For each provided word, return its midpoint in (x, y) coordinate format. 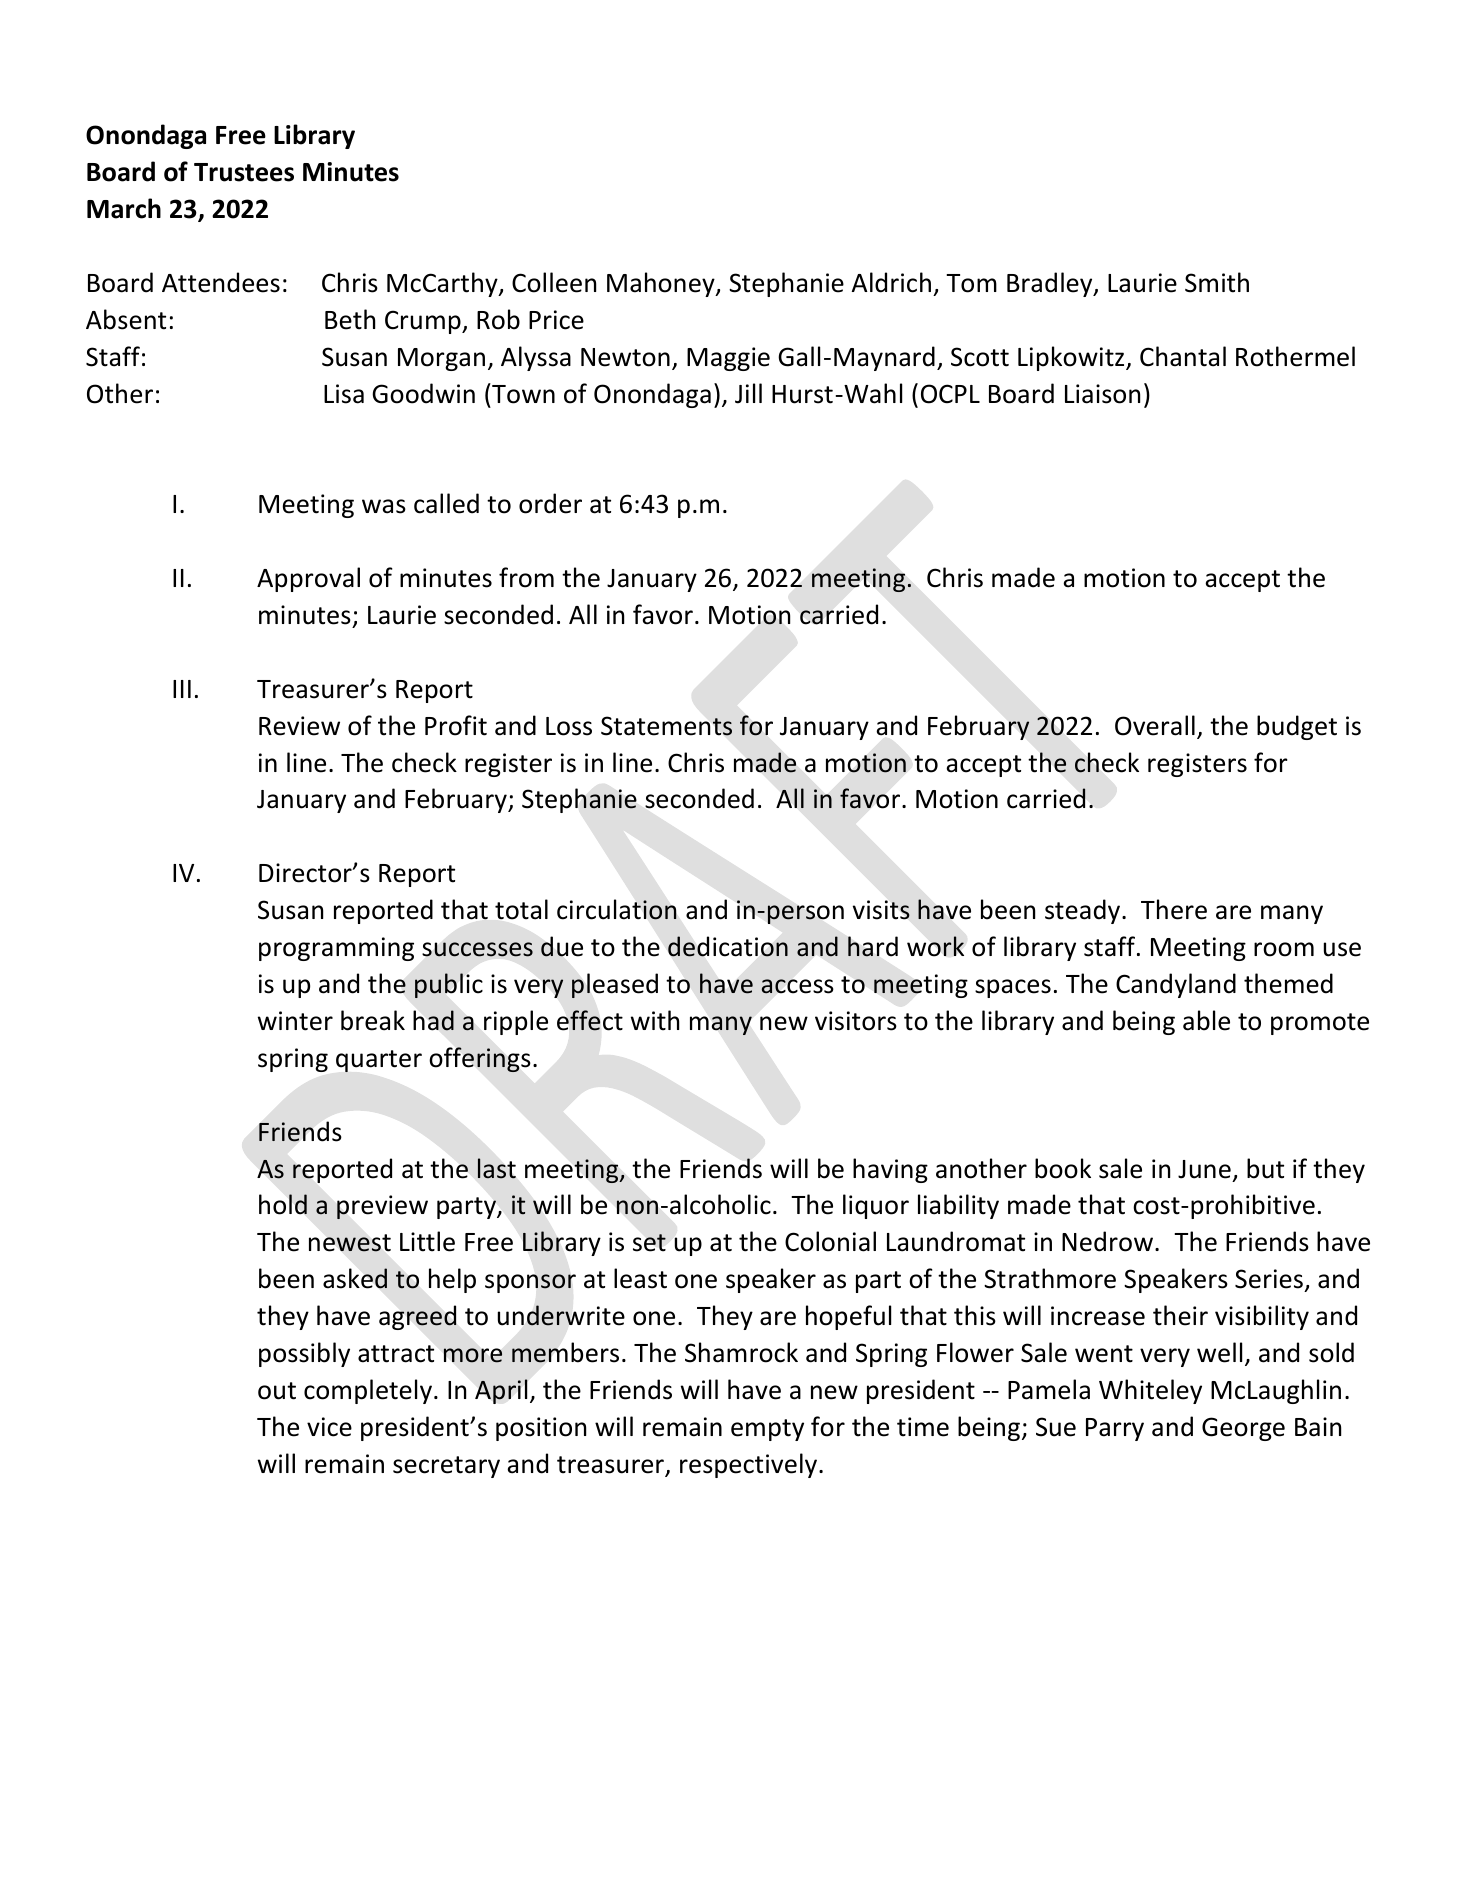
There (1174, 909)
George (1243, 1429)
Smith (1217, 282)
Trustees (244, 172)
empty (767, 1430)
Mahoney (662, 284)
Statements (666, 726)
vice (329, 1427)
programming (336, 949)
